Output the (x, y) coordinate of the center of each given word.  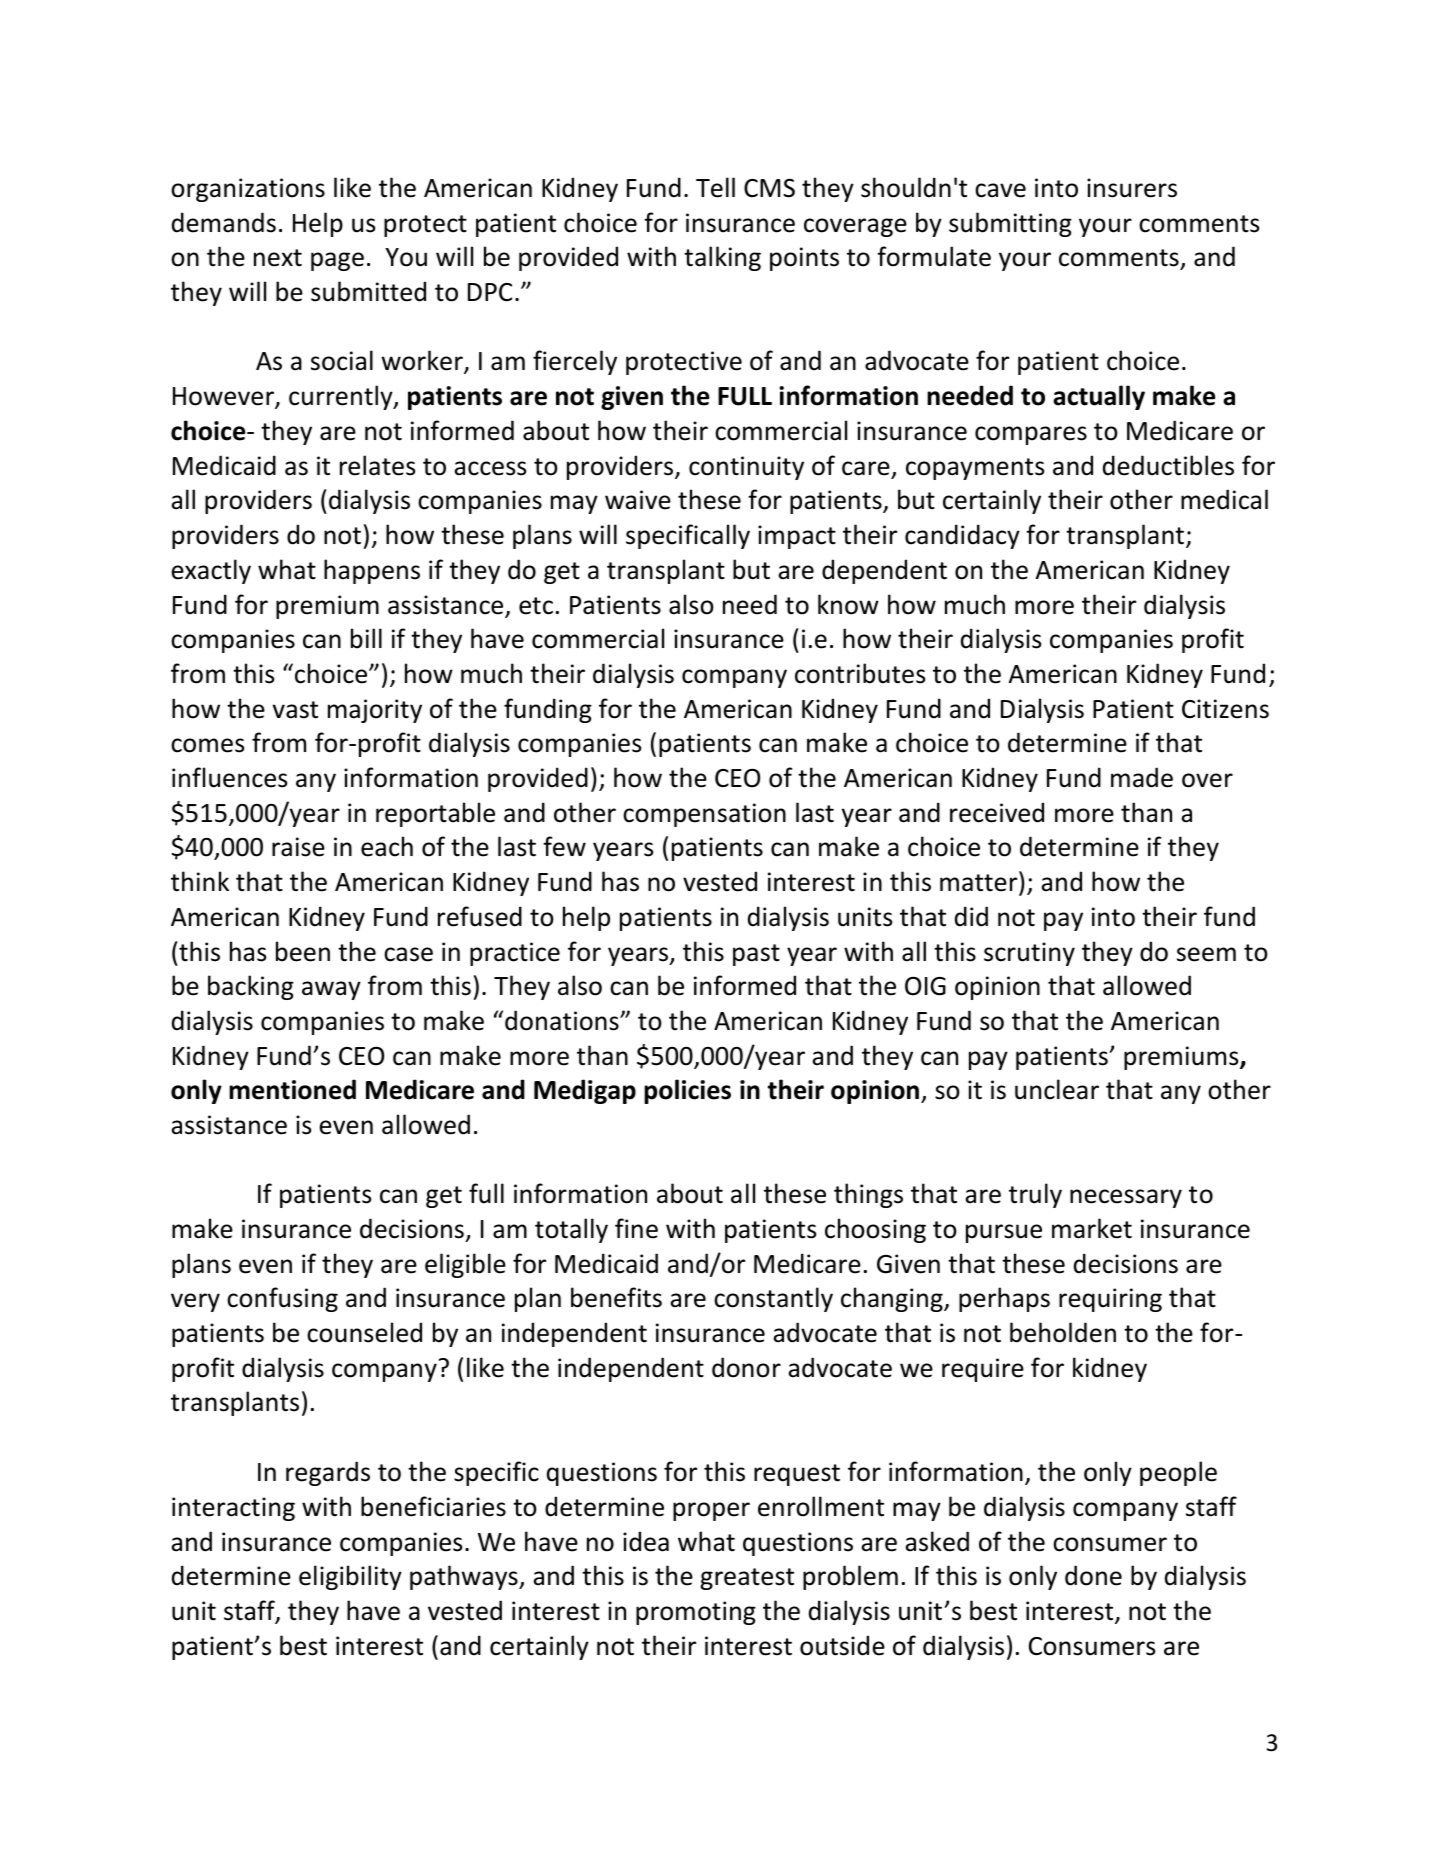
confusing (282, 1299)
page (337, 261)
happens (372, 571)
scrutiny (1029, 954)
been (303, 951)
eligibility (350, 1577)
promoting (696, 1613)
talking (722, 258)
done (1093, 1575)
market (1092, 1228)
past (756, 955)
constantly (773, 1299)
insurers (1132, 188)
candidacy (962, 536)
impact (797, 537)
